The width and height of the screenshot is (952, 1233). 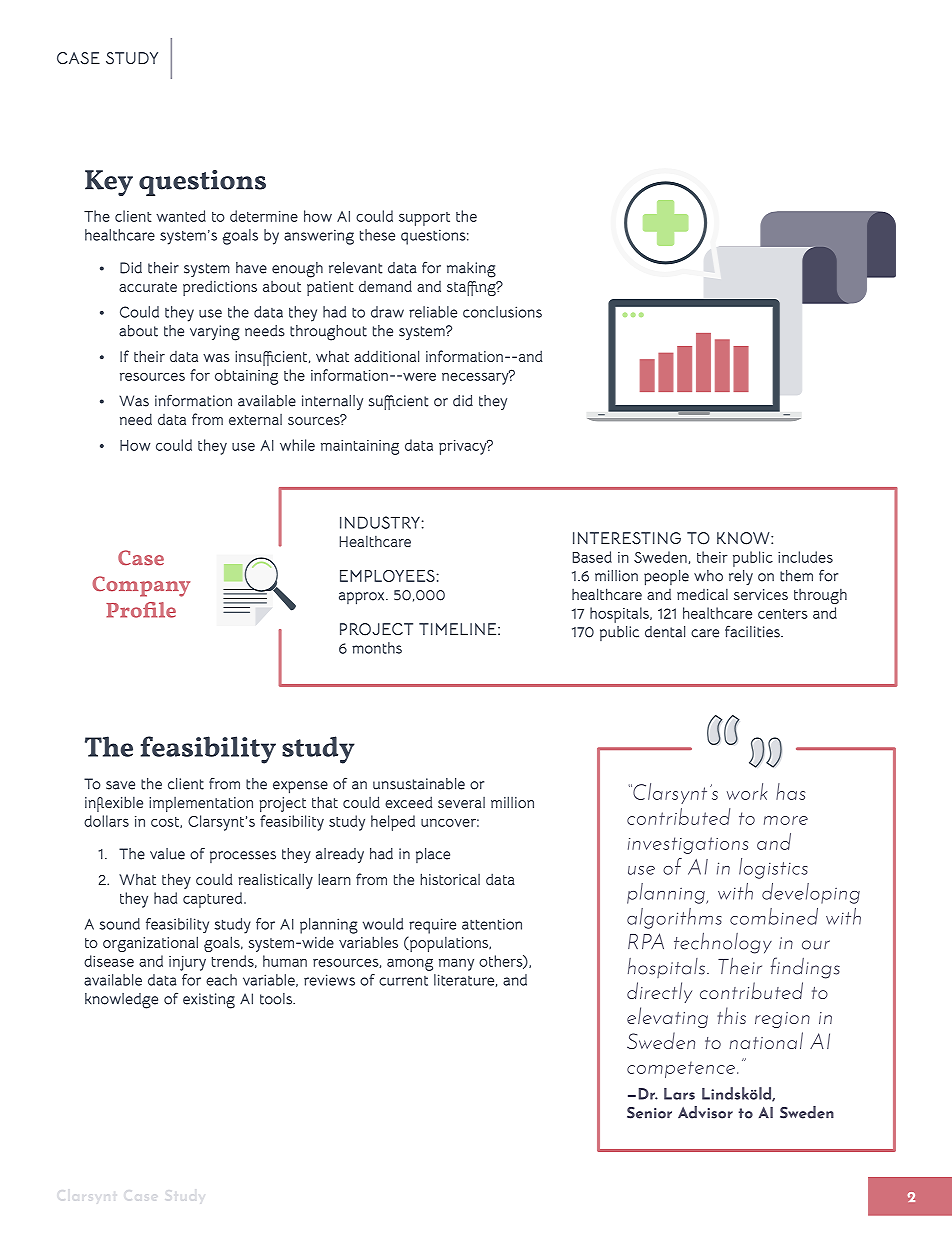 What do you see at coordinates (708, 576) in the screenshot?
I see `who` at bounding box center [708, 576].
